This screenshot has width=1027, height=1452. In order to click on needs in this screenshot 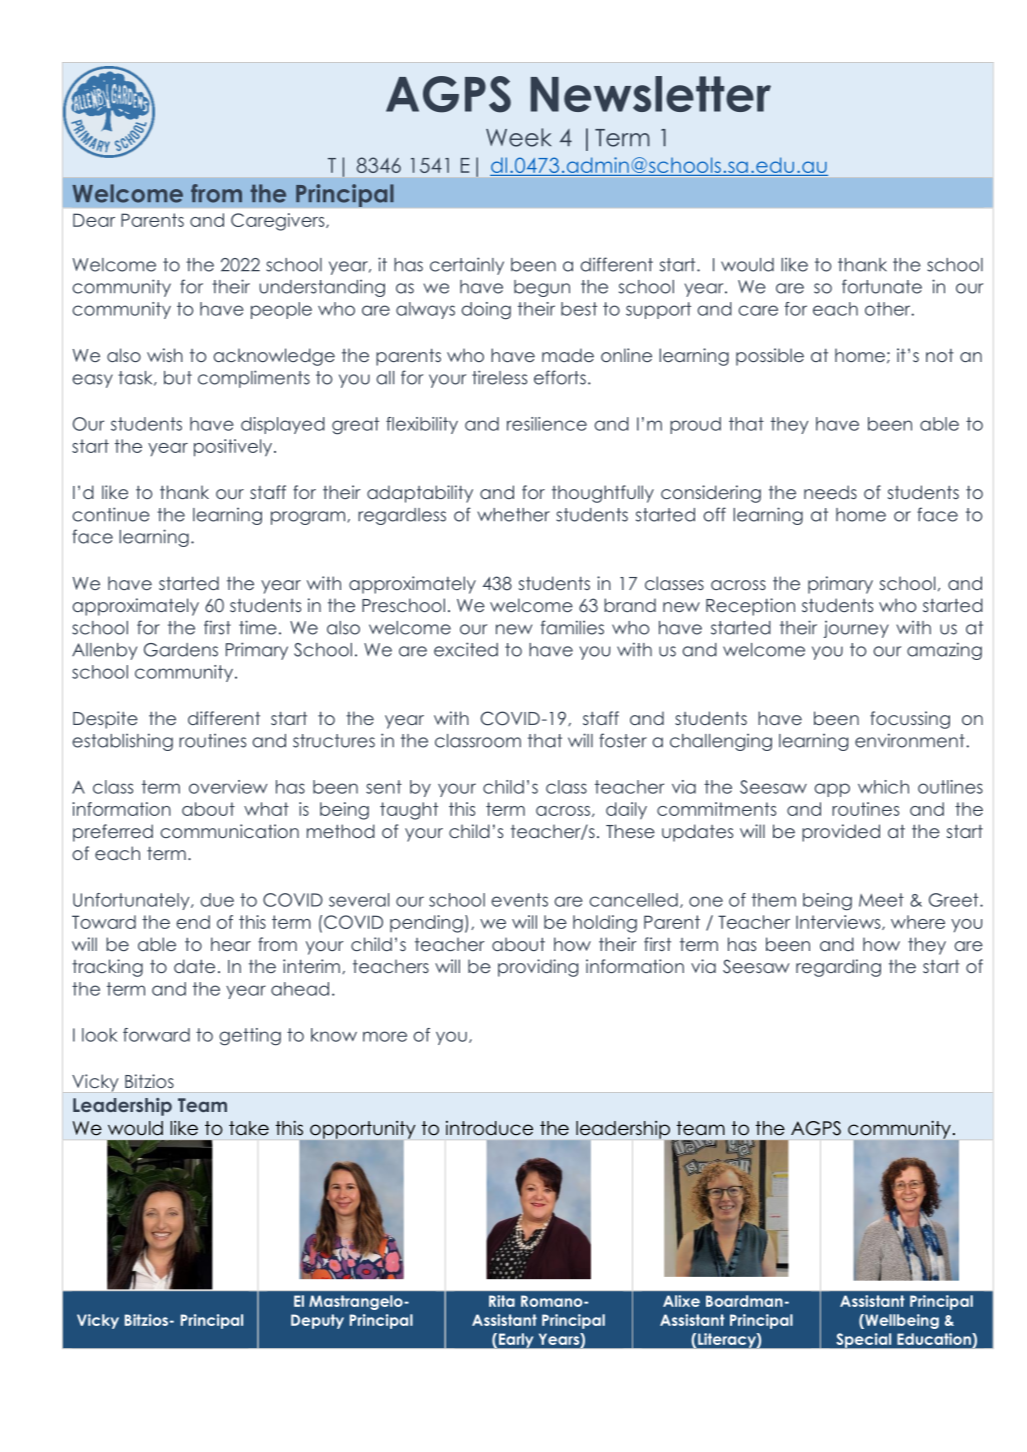, I will do `click(830, 492)`.
